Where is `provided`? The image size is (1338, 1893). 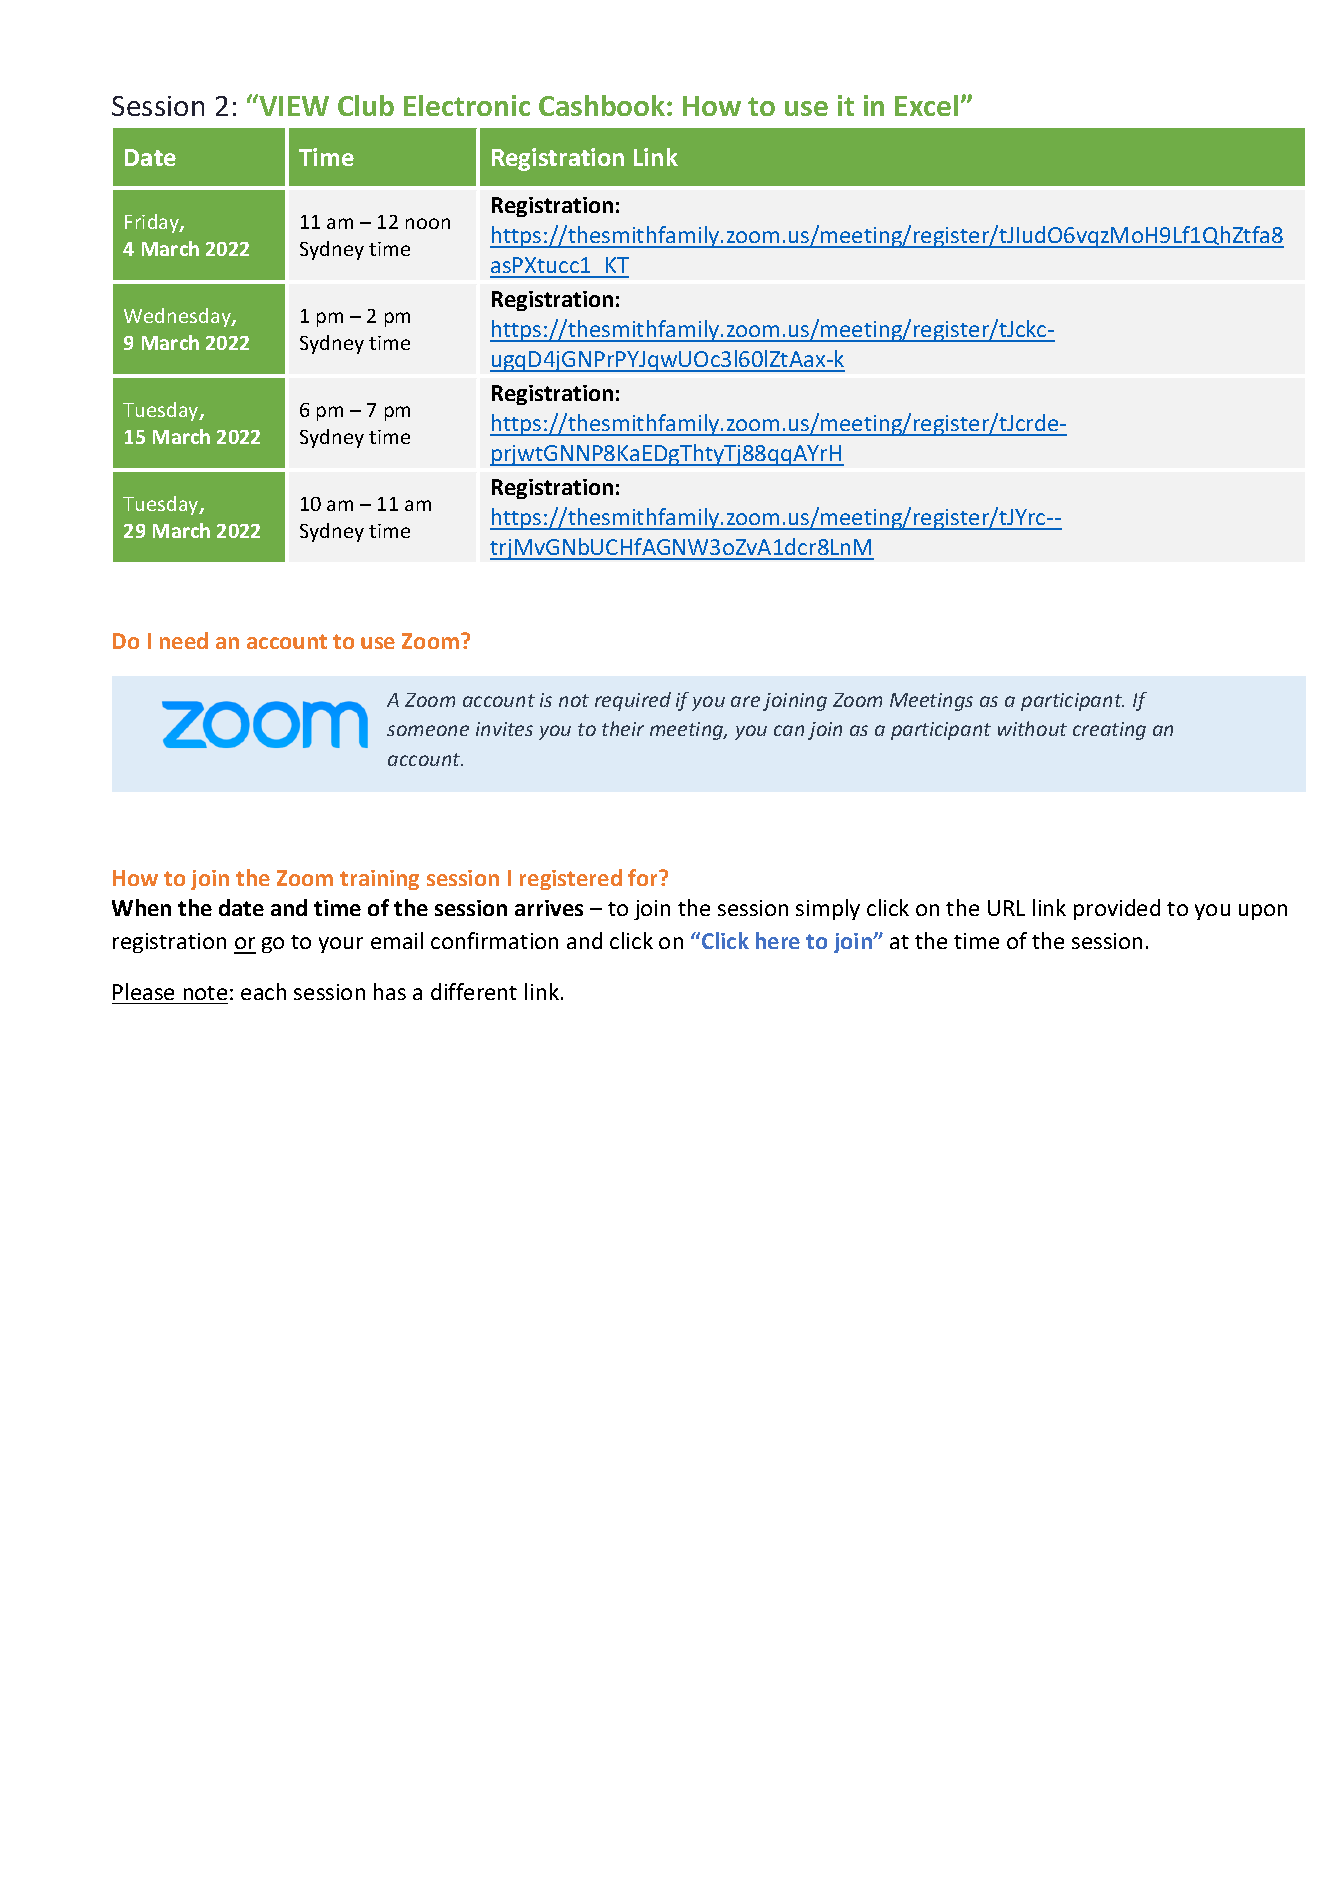 provided is located at coordinates (1117, 909).
